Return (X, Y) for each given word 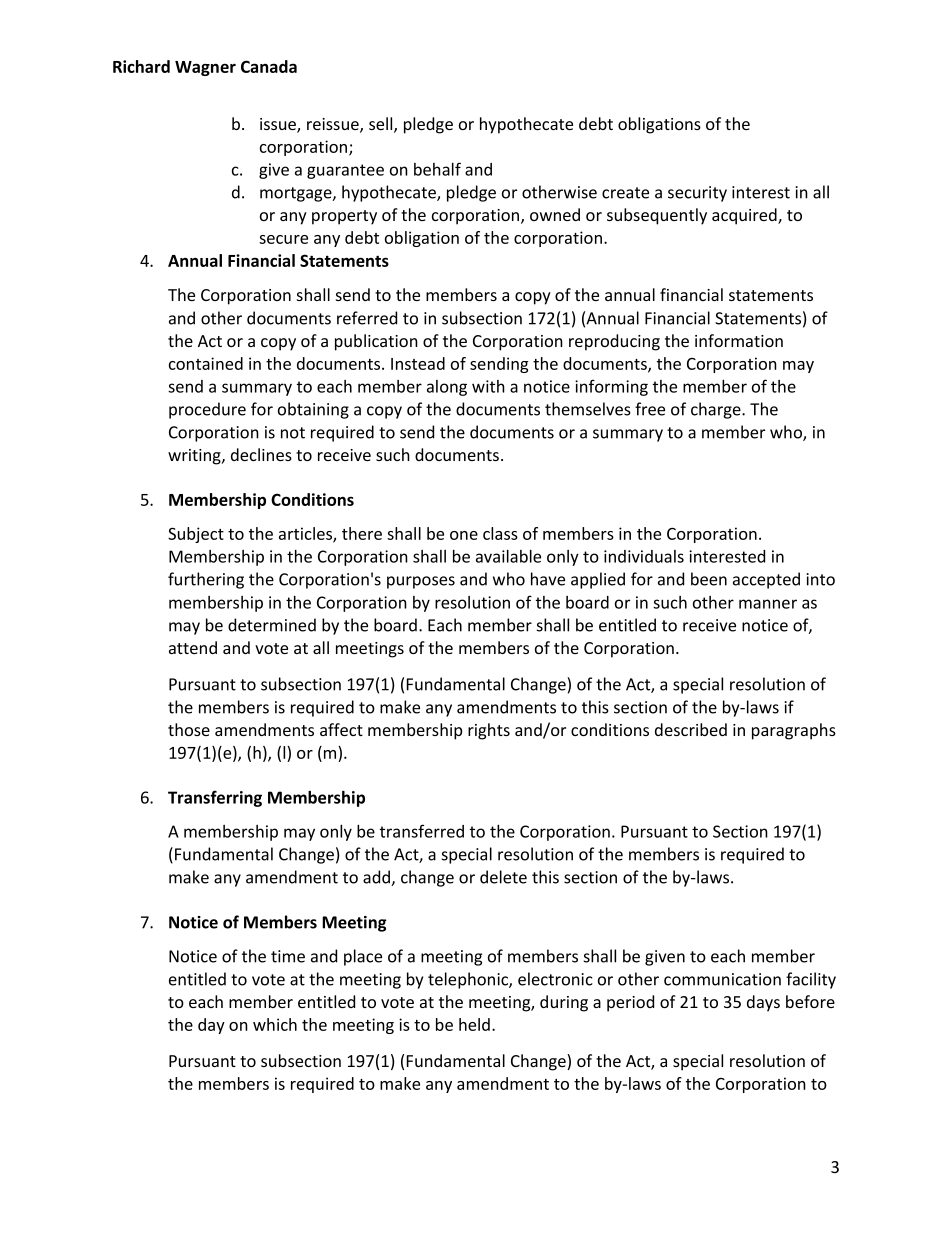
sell (382, 125)
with (488, 386)
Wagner (205, 68)
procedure (207, 410)
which (275, 1024)
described (691, 729)
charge (717, 410)
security (697, 194)
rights (489, 731)
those (189, 729)
